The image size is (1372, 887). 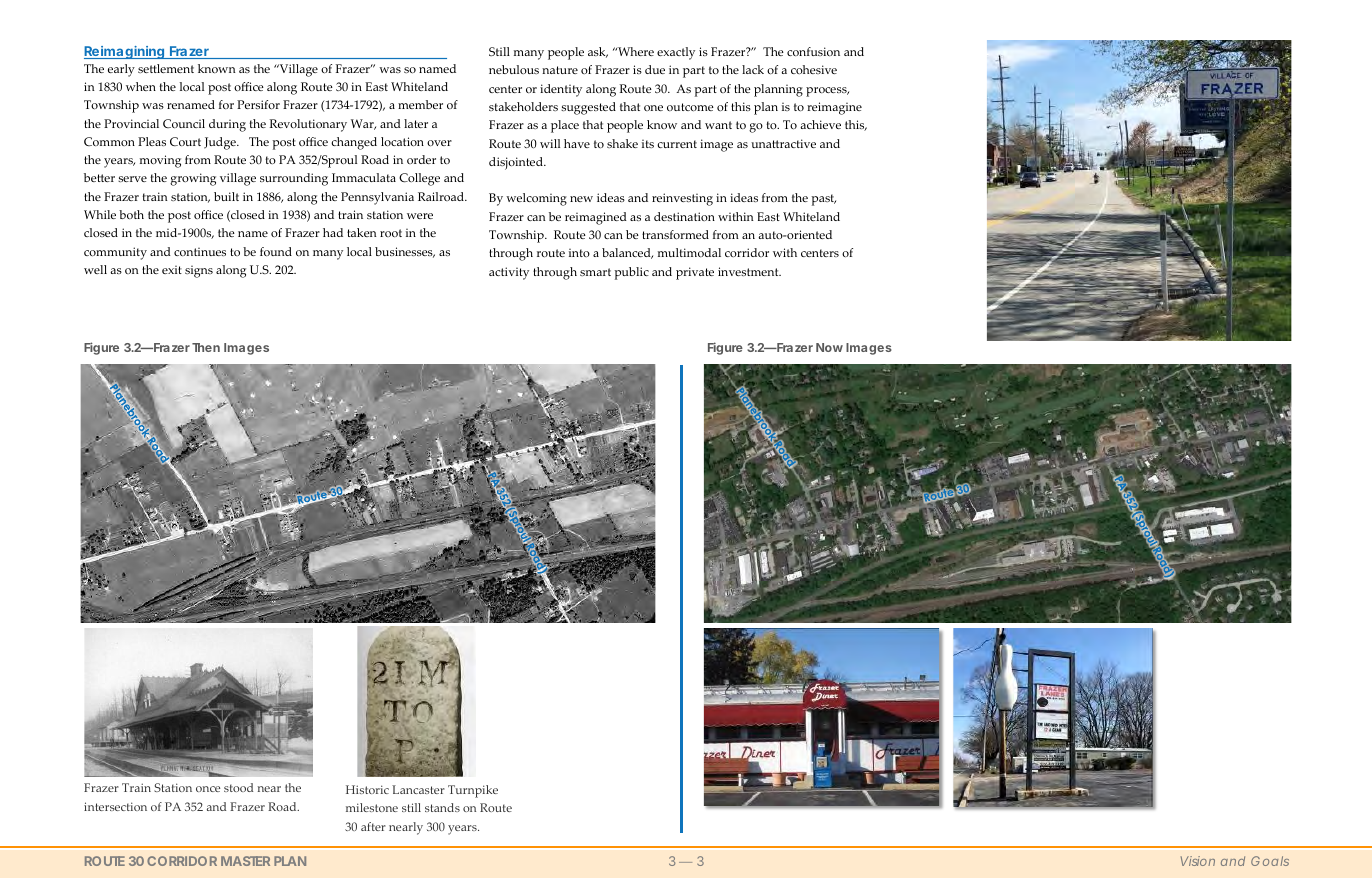 What do you see at coordinates (473, 791) in the screenshot?
I see `Turnpike` at bounding box center [473, 791].
